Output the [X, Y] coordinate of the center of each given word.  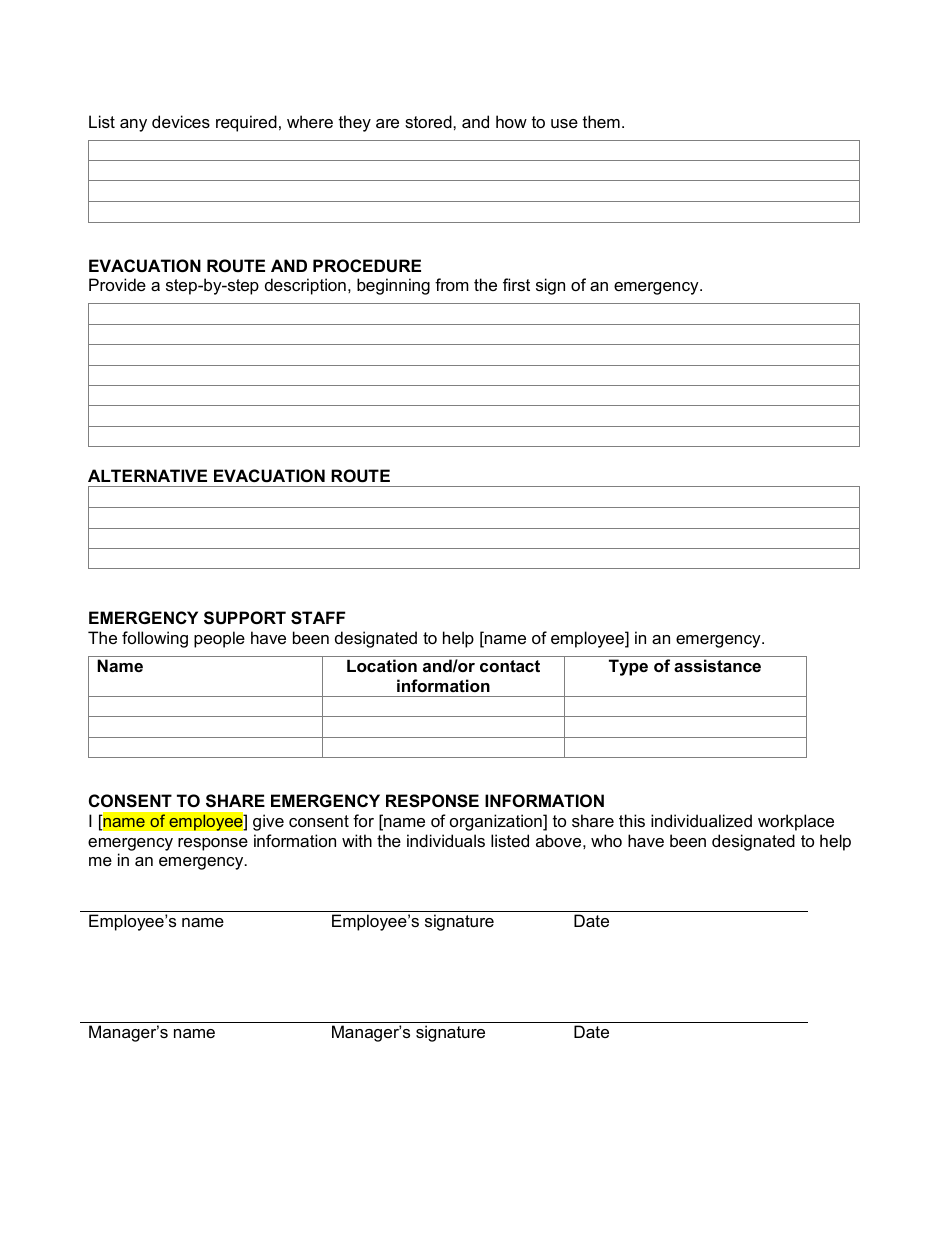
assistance [717, 665]
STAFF [318, 618]
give [268, 822]
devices [181, 121]
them [601, 121]
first [516, 284]
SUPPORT [245, 618]
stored [429, 121]
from [452, 284]
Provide [117, 284]
